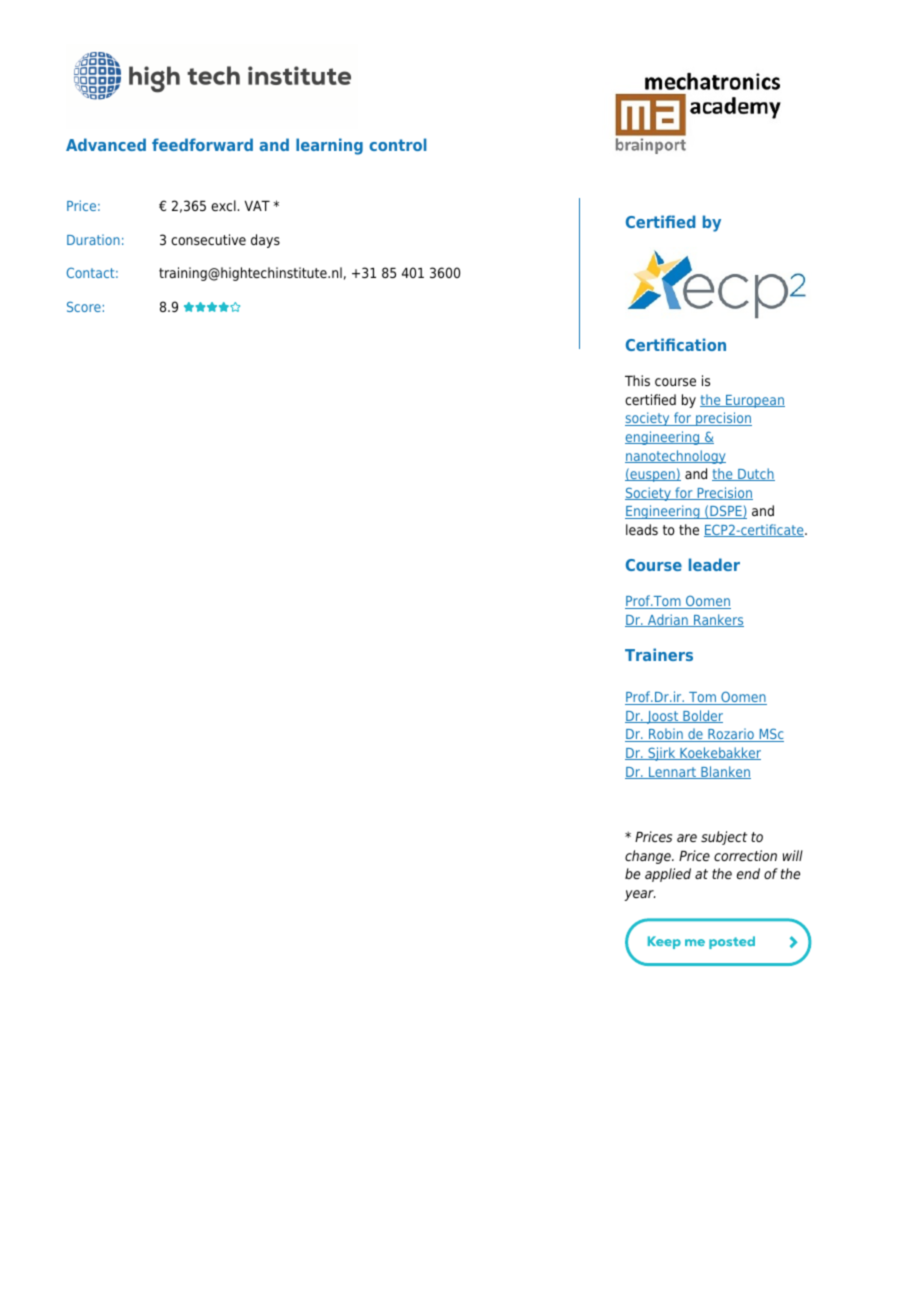  What do you see at coordinates (659, 654) in the screenshot?
I see `Trainers` at bounding box center [659, 654].
